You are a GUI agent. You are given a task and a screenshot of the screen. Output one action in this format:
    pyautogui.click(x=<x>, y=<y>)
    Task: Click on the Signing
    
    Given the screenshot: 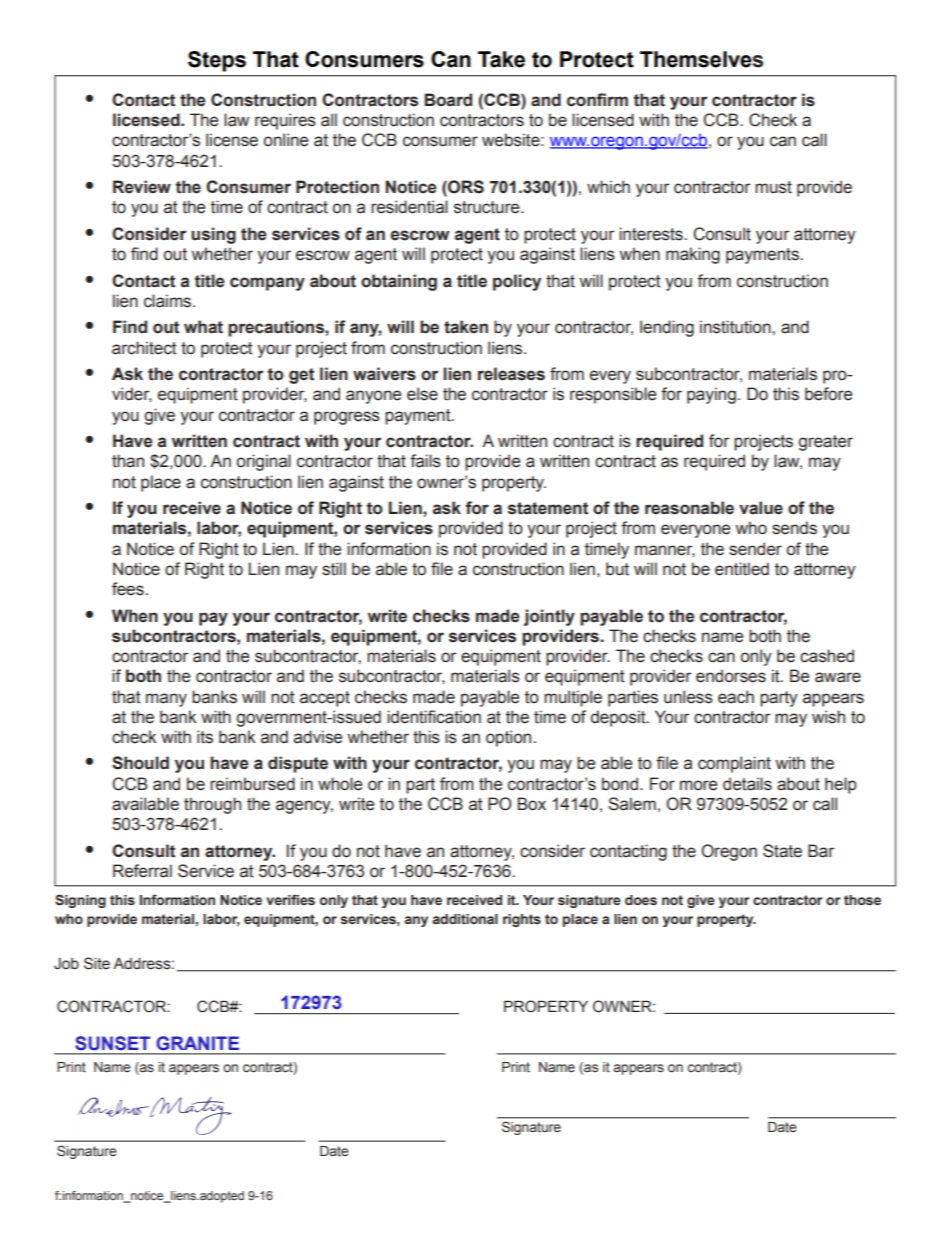 What is the action you would take?
    pyautogui.click(x=80, y=901)
